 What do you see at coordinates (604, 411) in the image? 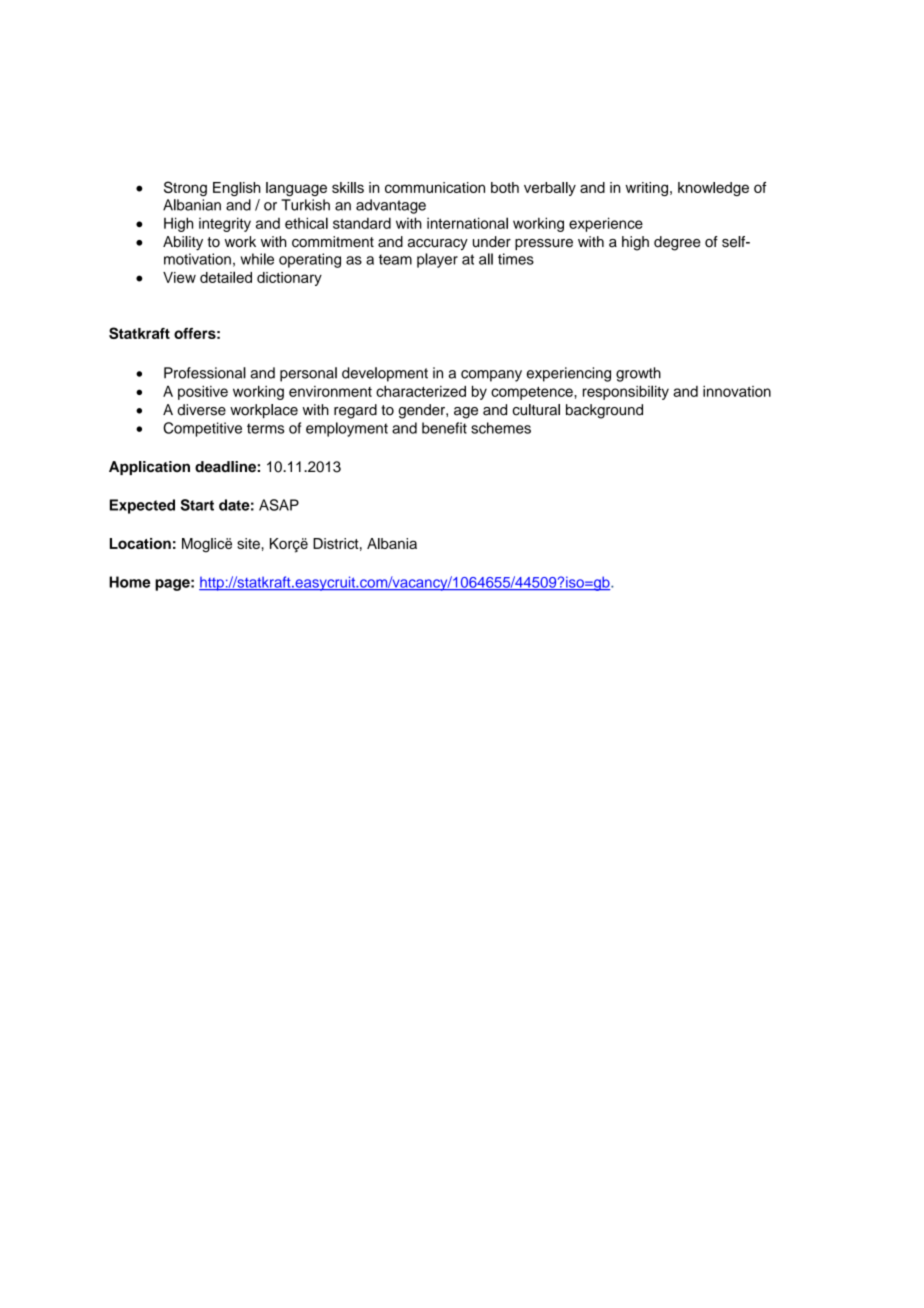
I see `background` at bounding box center [604, 411].
